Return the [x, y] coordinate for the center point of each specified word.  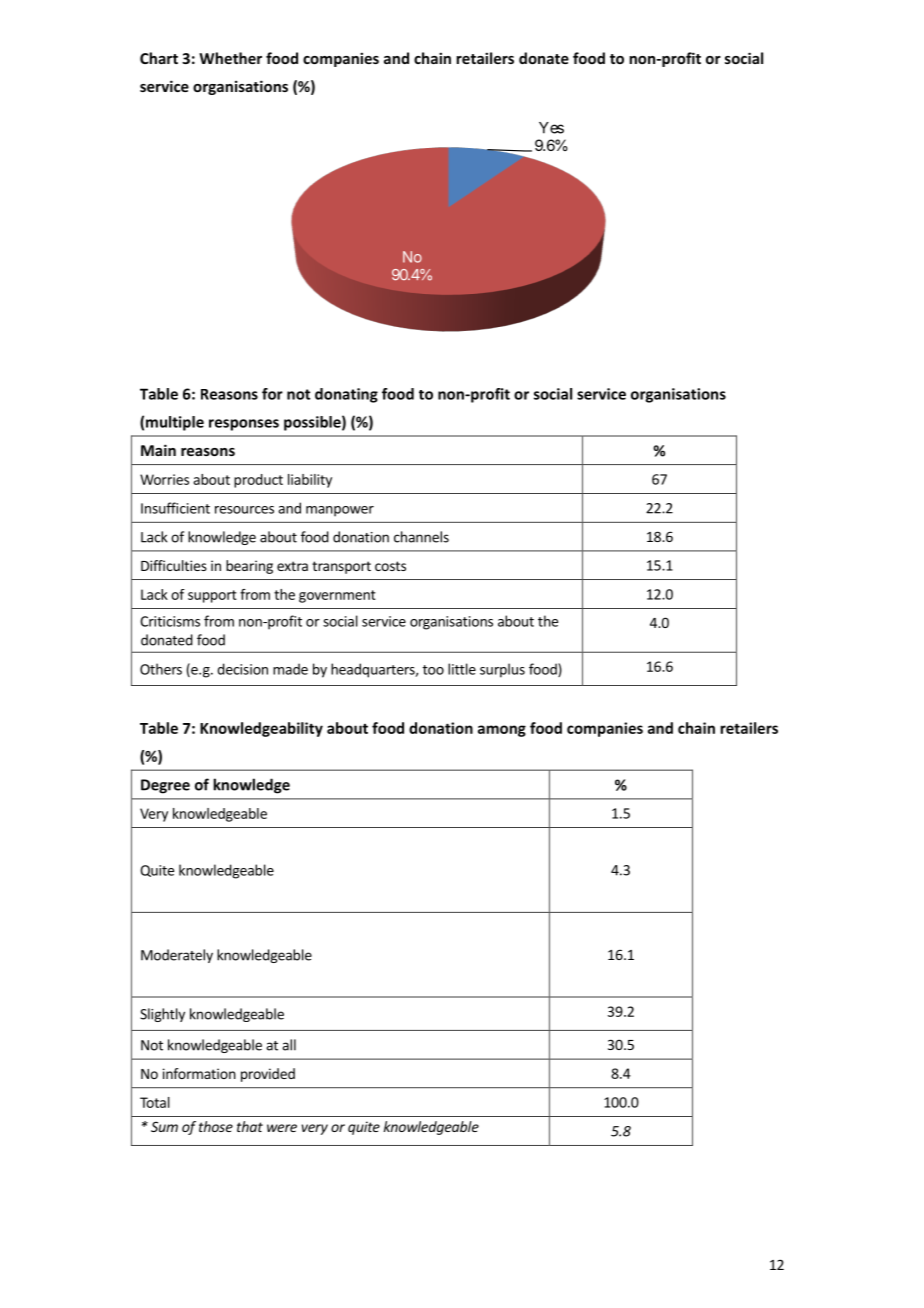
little [462, 669]
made [290, 669]
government [337, 596]
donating [346, 395]
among [502, 731]
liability [310, 481]
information [199, 1073]
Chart [159, 58]
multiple [175, 423]
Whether [230, 58]
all [289, 1045]
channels [421, 537]
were [282, 1128]
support [212, 596]
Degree [165, 786]
